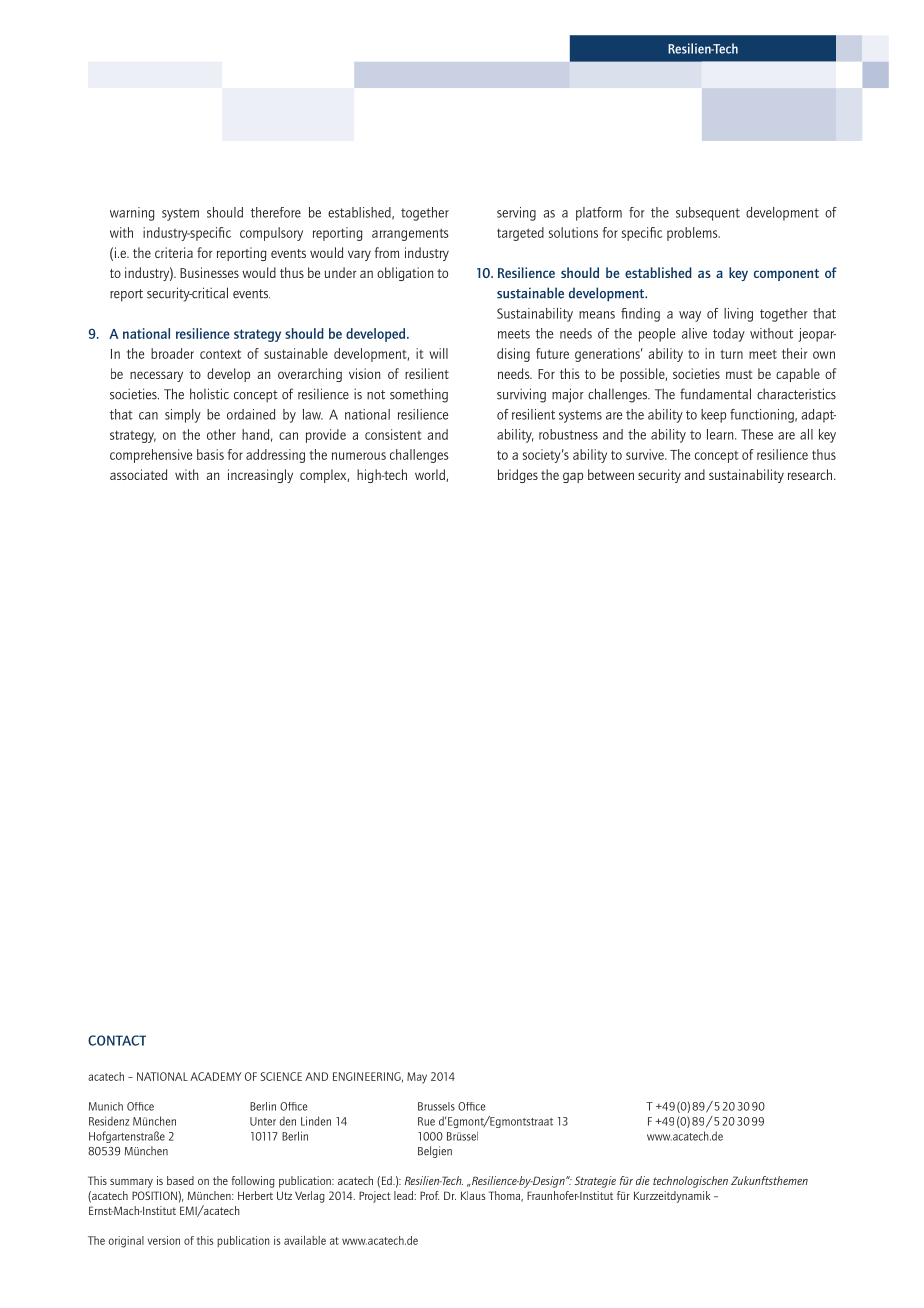 Image resolution: width=924 pixels, height=1308 pixels. I want to click on POSITION, so click(155, 1195).
